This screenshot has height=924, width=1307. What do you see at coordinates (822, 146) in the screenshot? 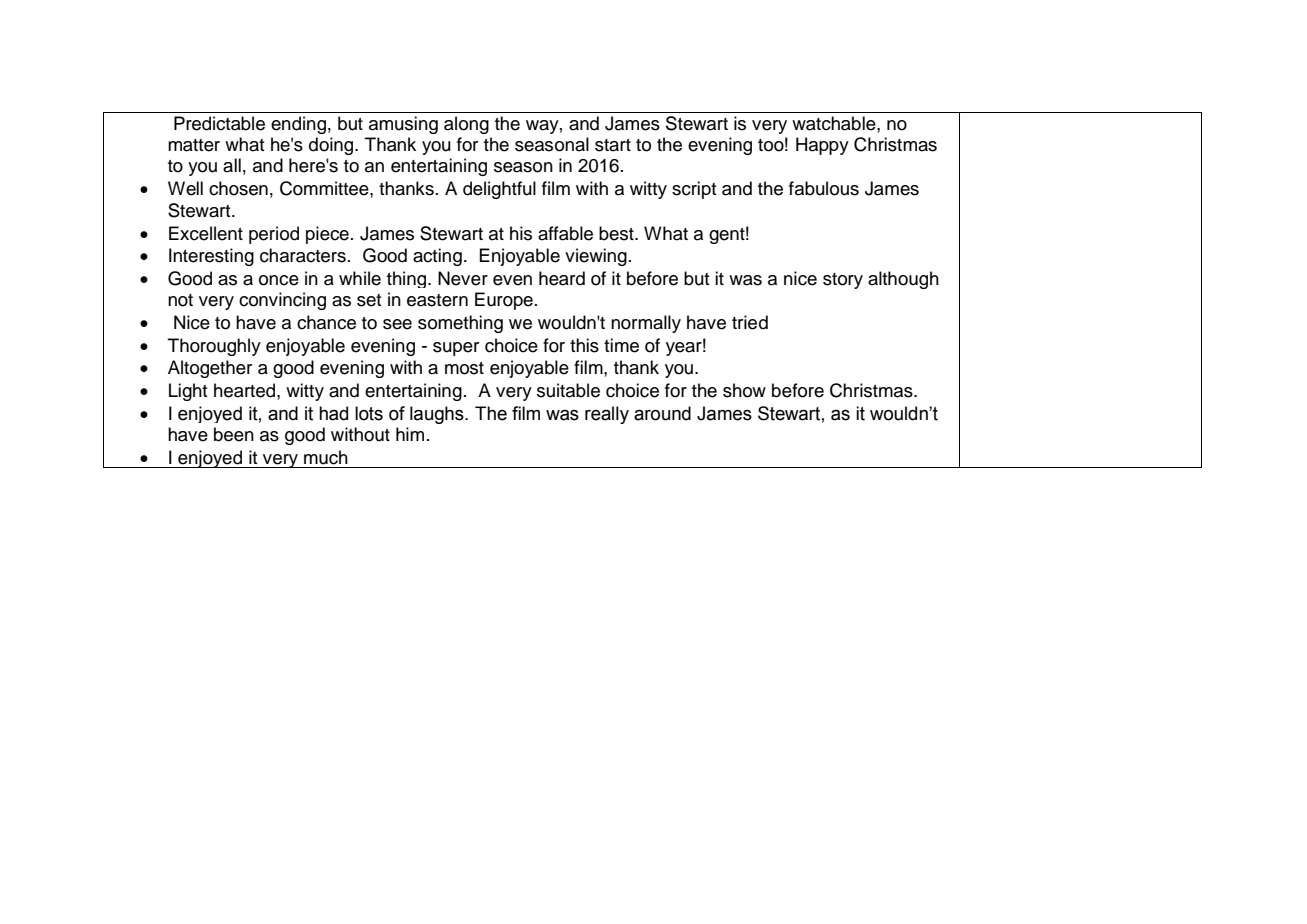
I see `Happy` at bounding box center [822, 146].
